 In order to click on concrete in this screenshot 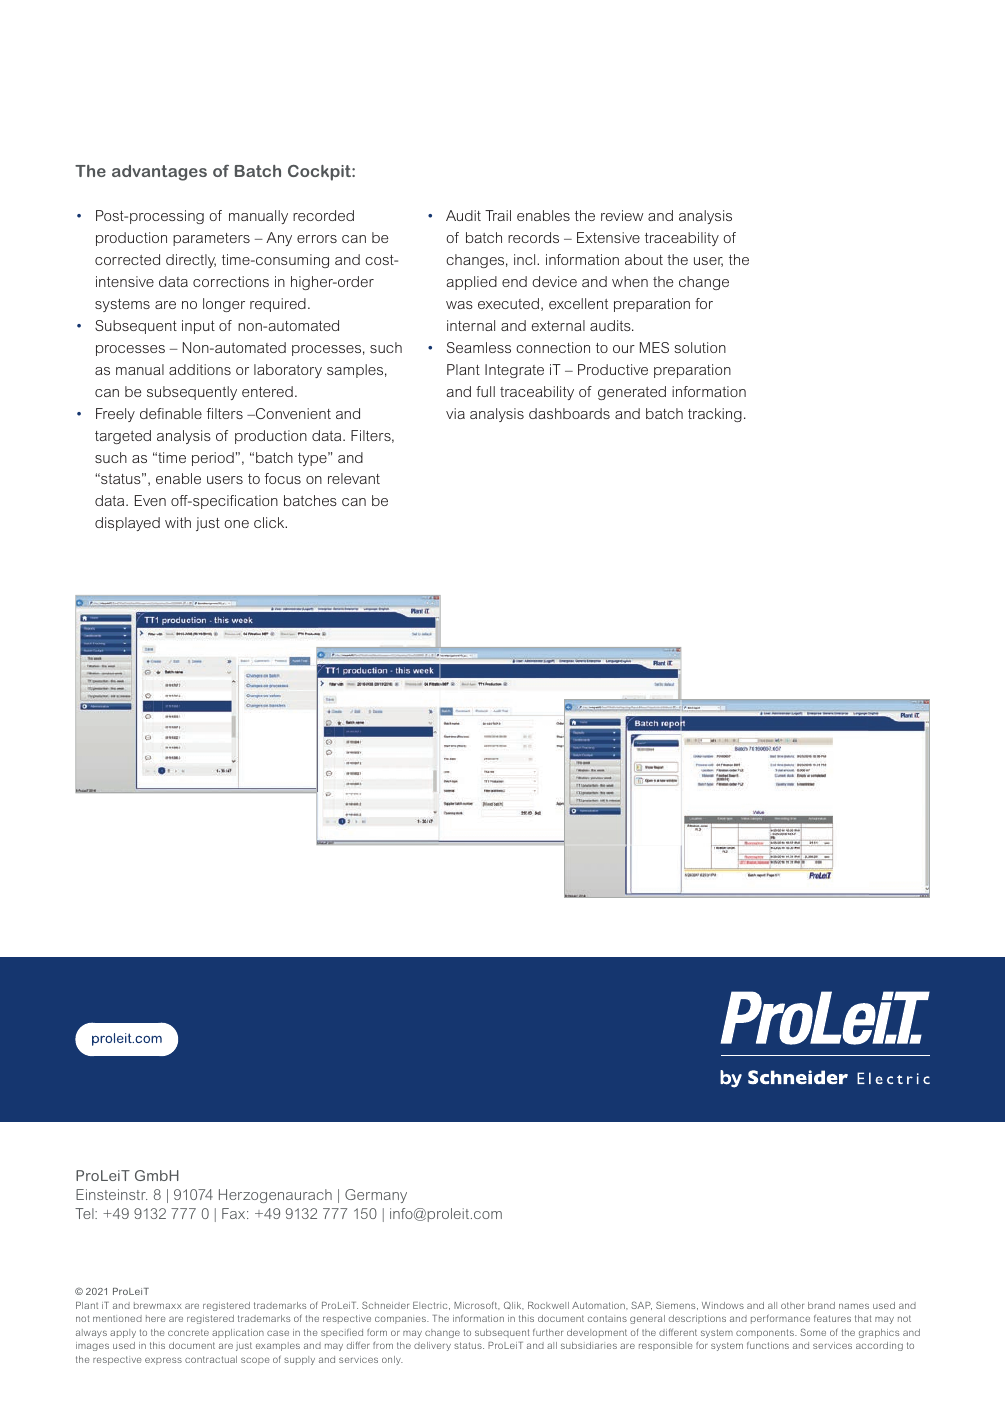, I will do `click(188, 1332)`.
